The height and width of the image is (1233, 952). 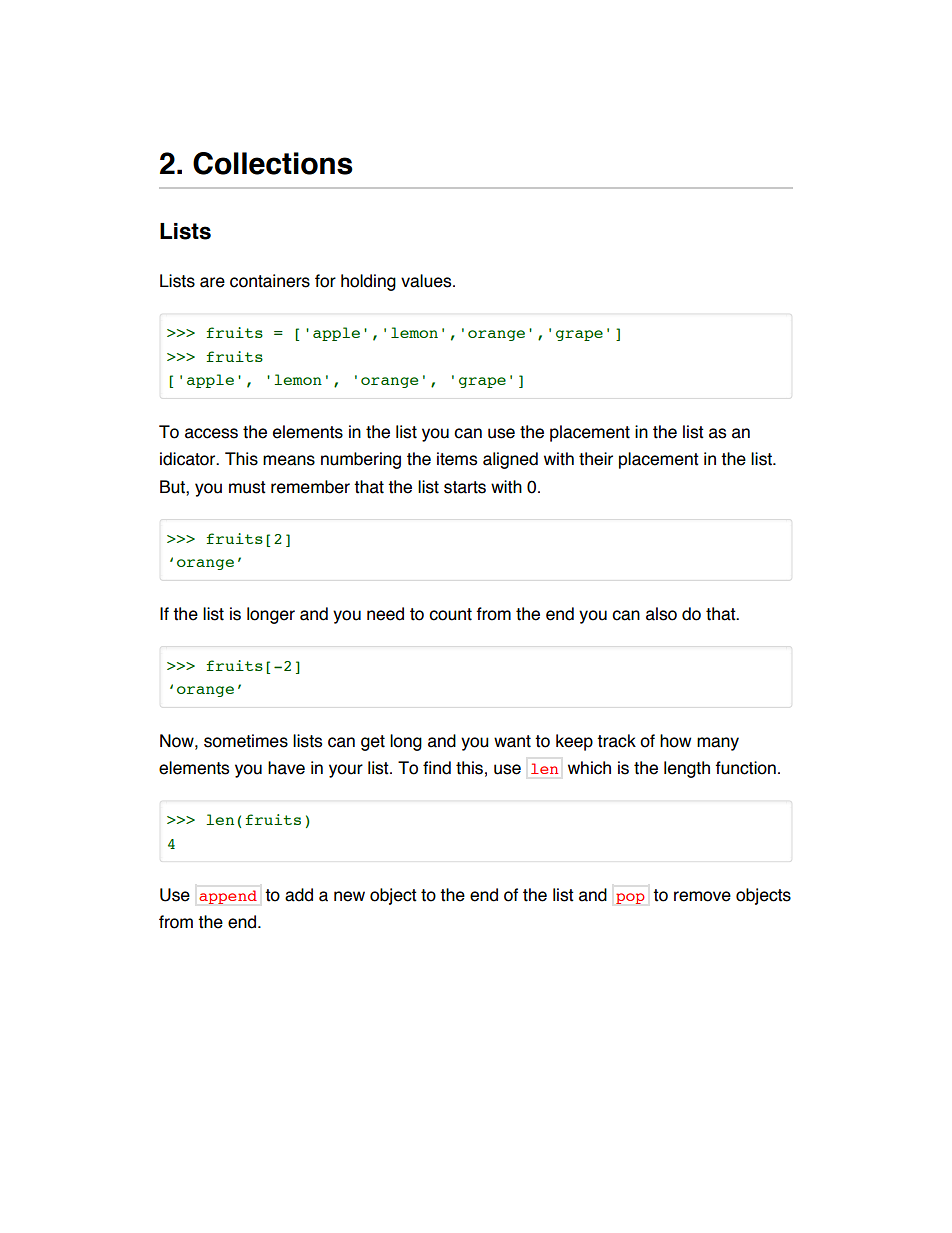 I want to click on new, so click(x=349, y=896).
